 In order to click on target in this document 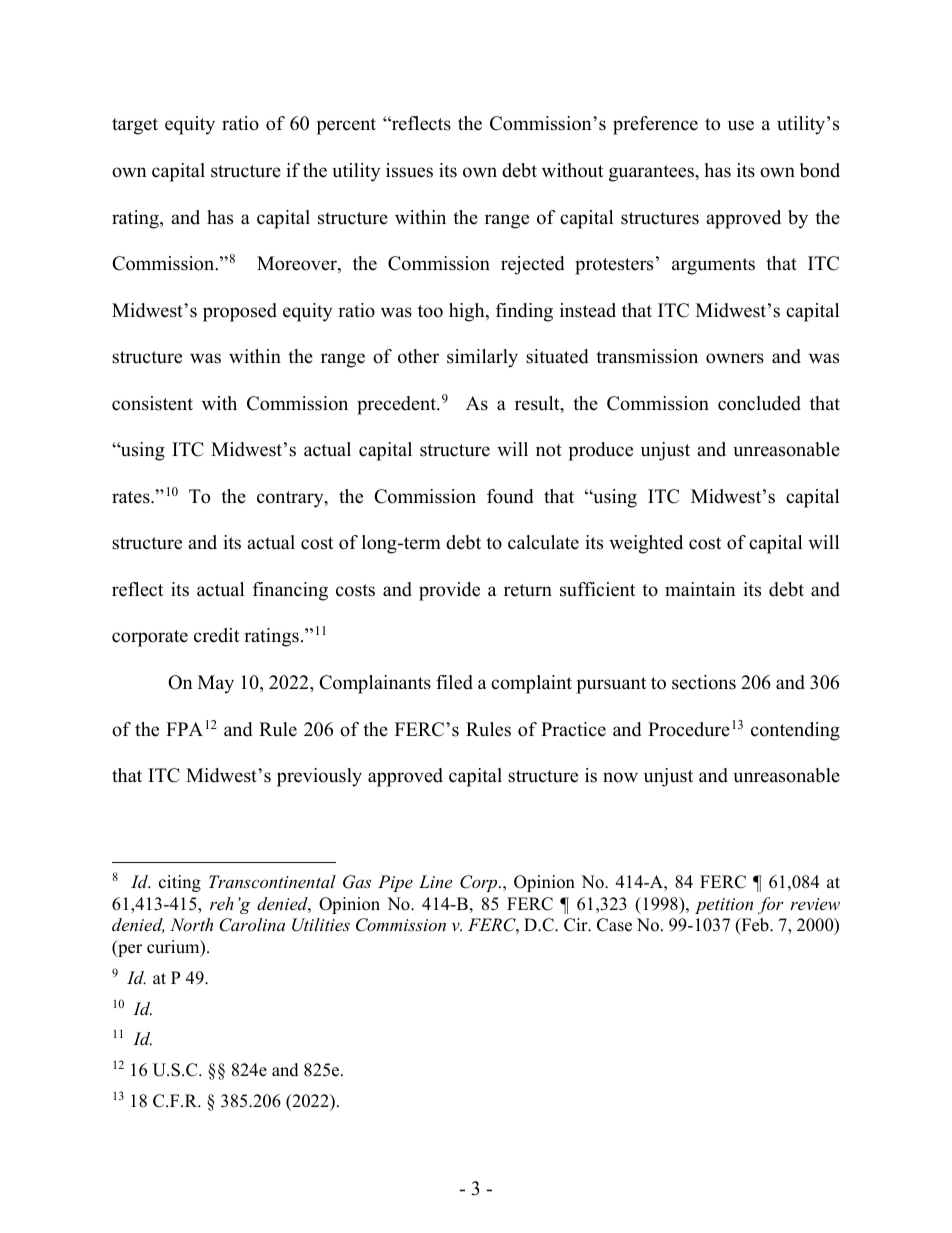, I will do `click(135, 126)`.
